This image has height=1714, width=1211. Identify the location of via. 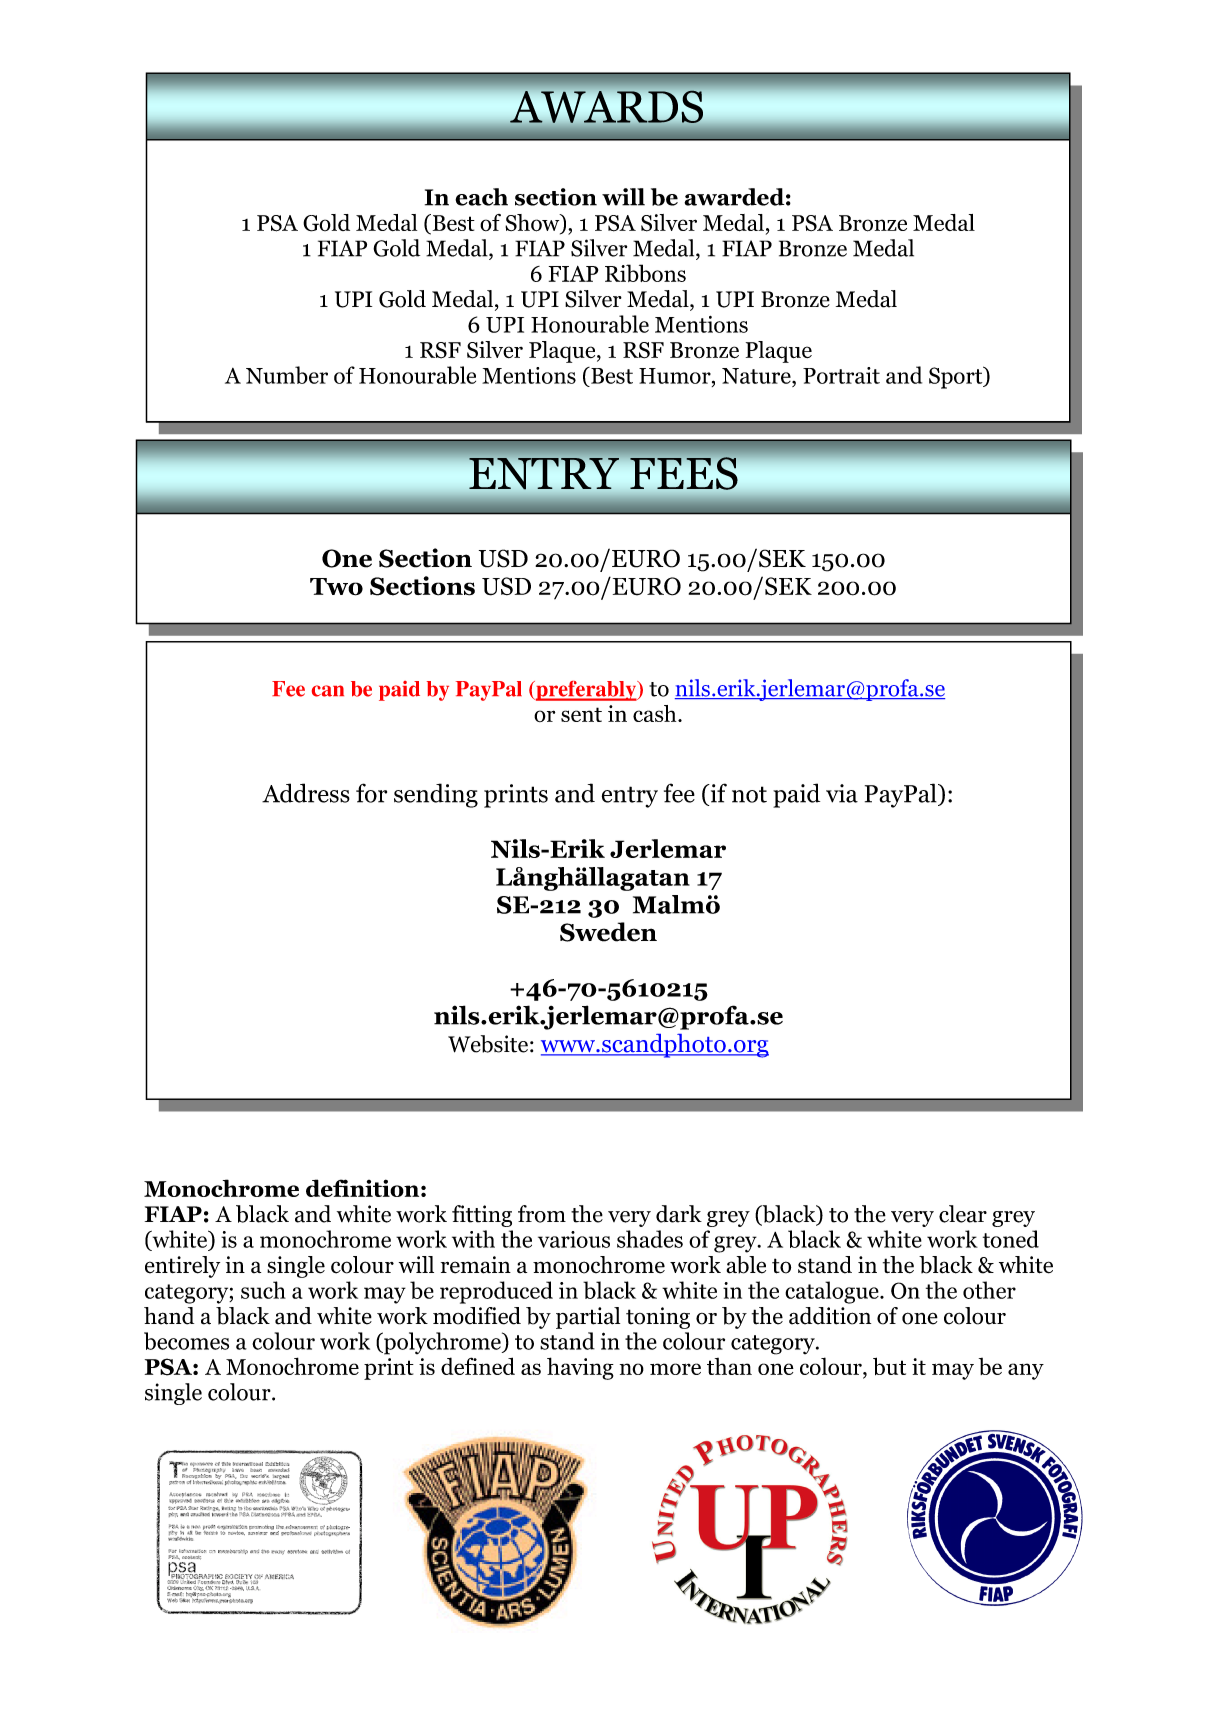
(842, 793).
